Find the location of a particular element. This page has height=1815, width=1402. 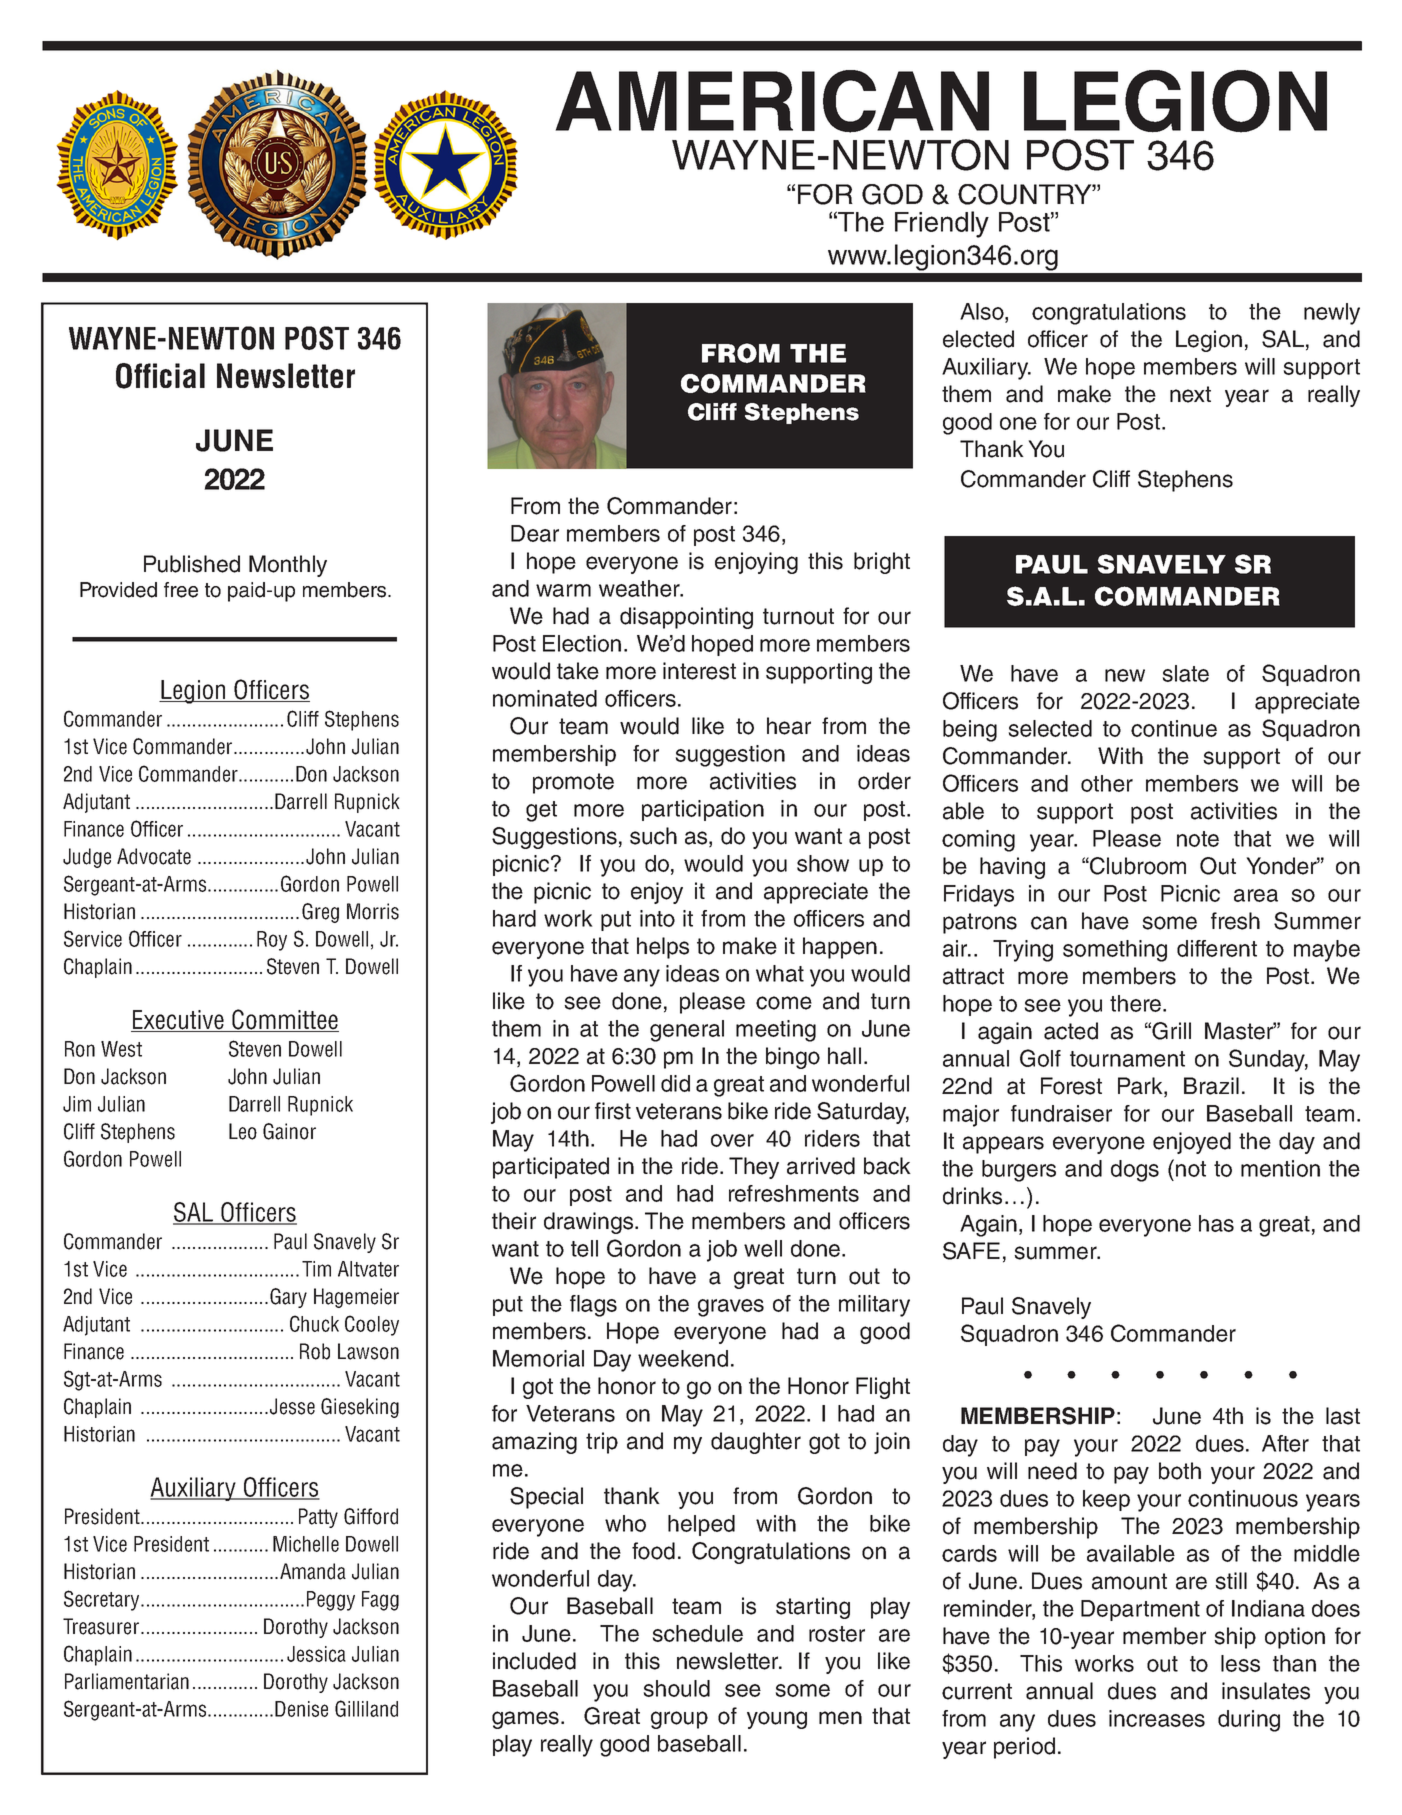

slate is located at coordinates (1186, 673).
